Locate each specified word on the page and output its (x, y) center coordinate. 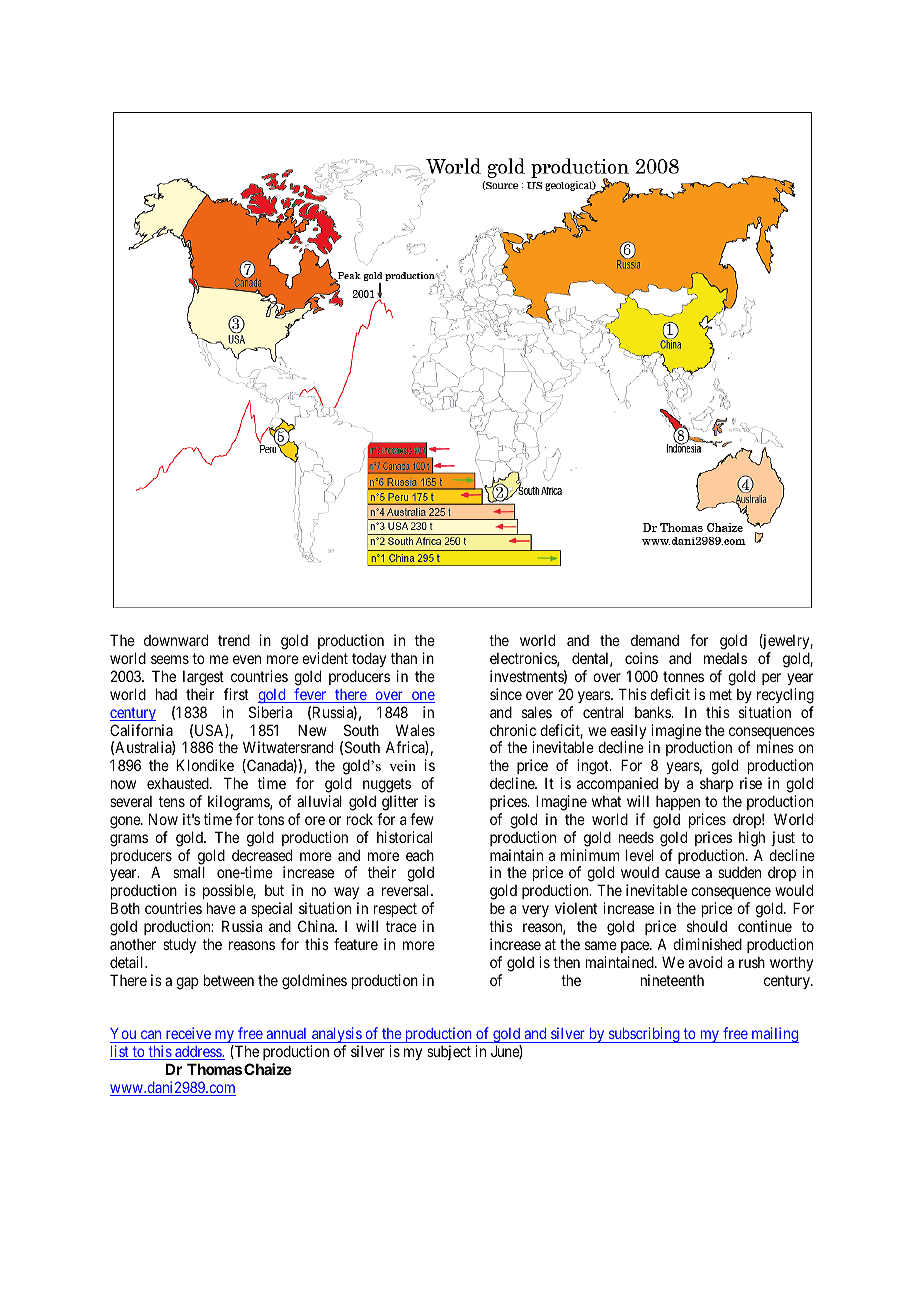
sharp (716, 785)
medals (725, 658)
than (404, 658)
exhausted (179, 783)
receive (188, 1035)
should (707, 926)
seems (170, 659)
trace (401, 926)
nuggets (387, 785)
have (221, 908)
